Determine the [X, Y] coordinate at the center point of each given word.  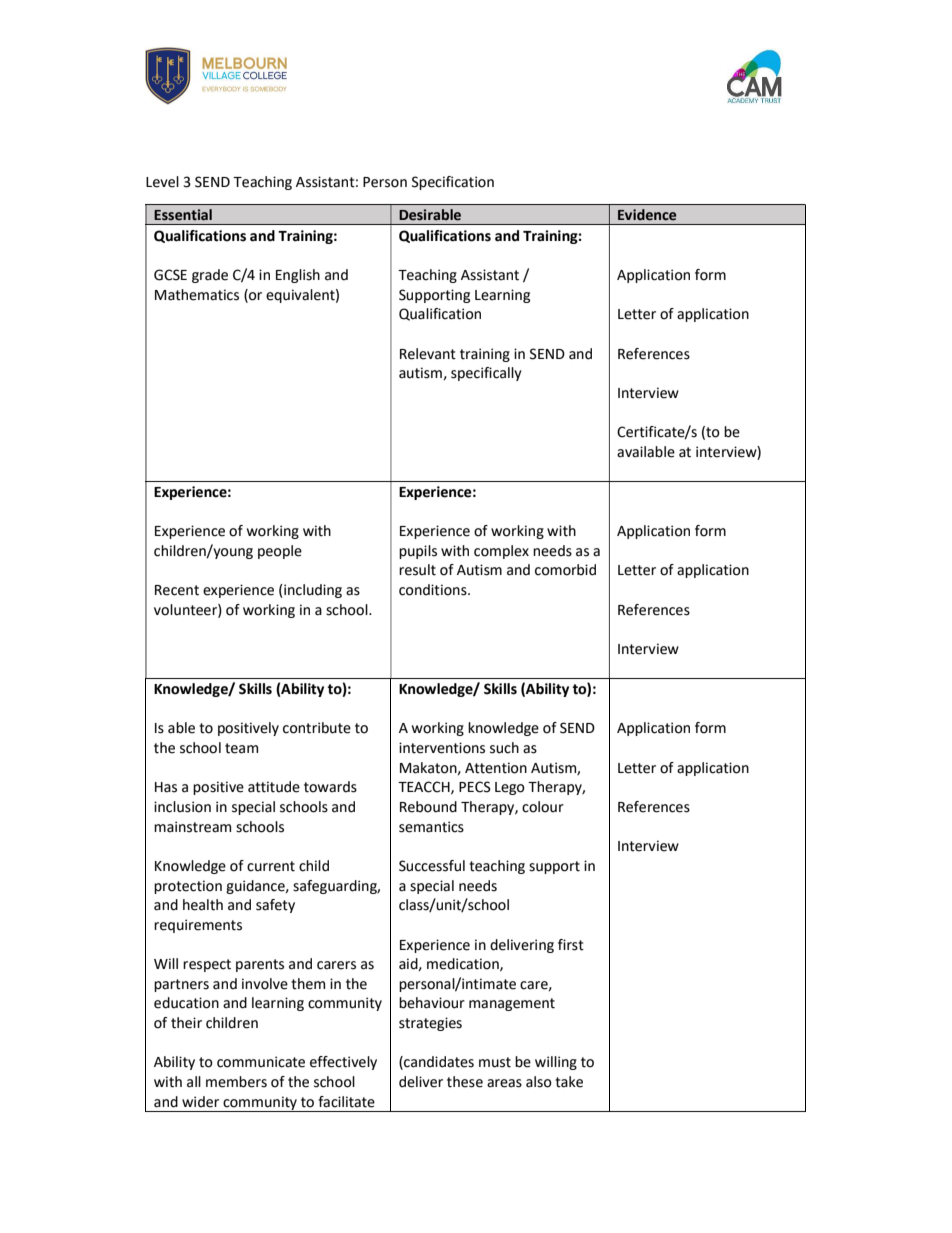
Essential [183, 215]
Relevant [428, 354]
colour [543, 807]
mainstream [192, 827]
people [280, 552]
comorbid [565, 570]
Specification [453, 183]
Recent [177, 590]
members [236, 1082]
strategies [430, 1024]
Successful [432, 866]
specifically [486, 374]
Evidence [647, 215]
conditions [434, 590]
